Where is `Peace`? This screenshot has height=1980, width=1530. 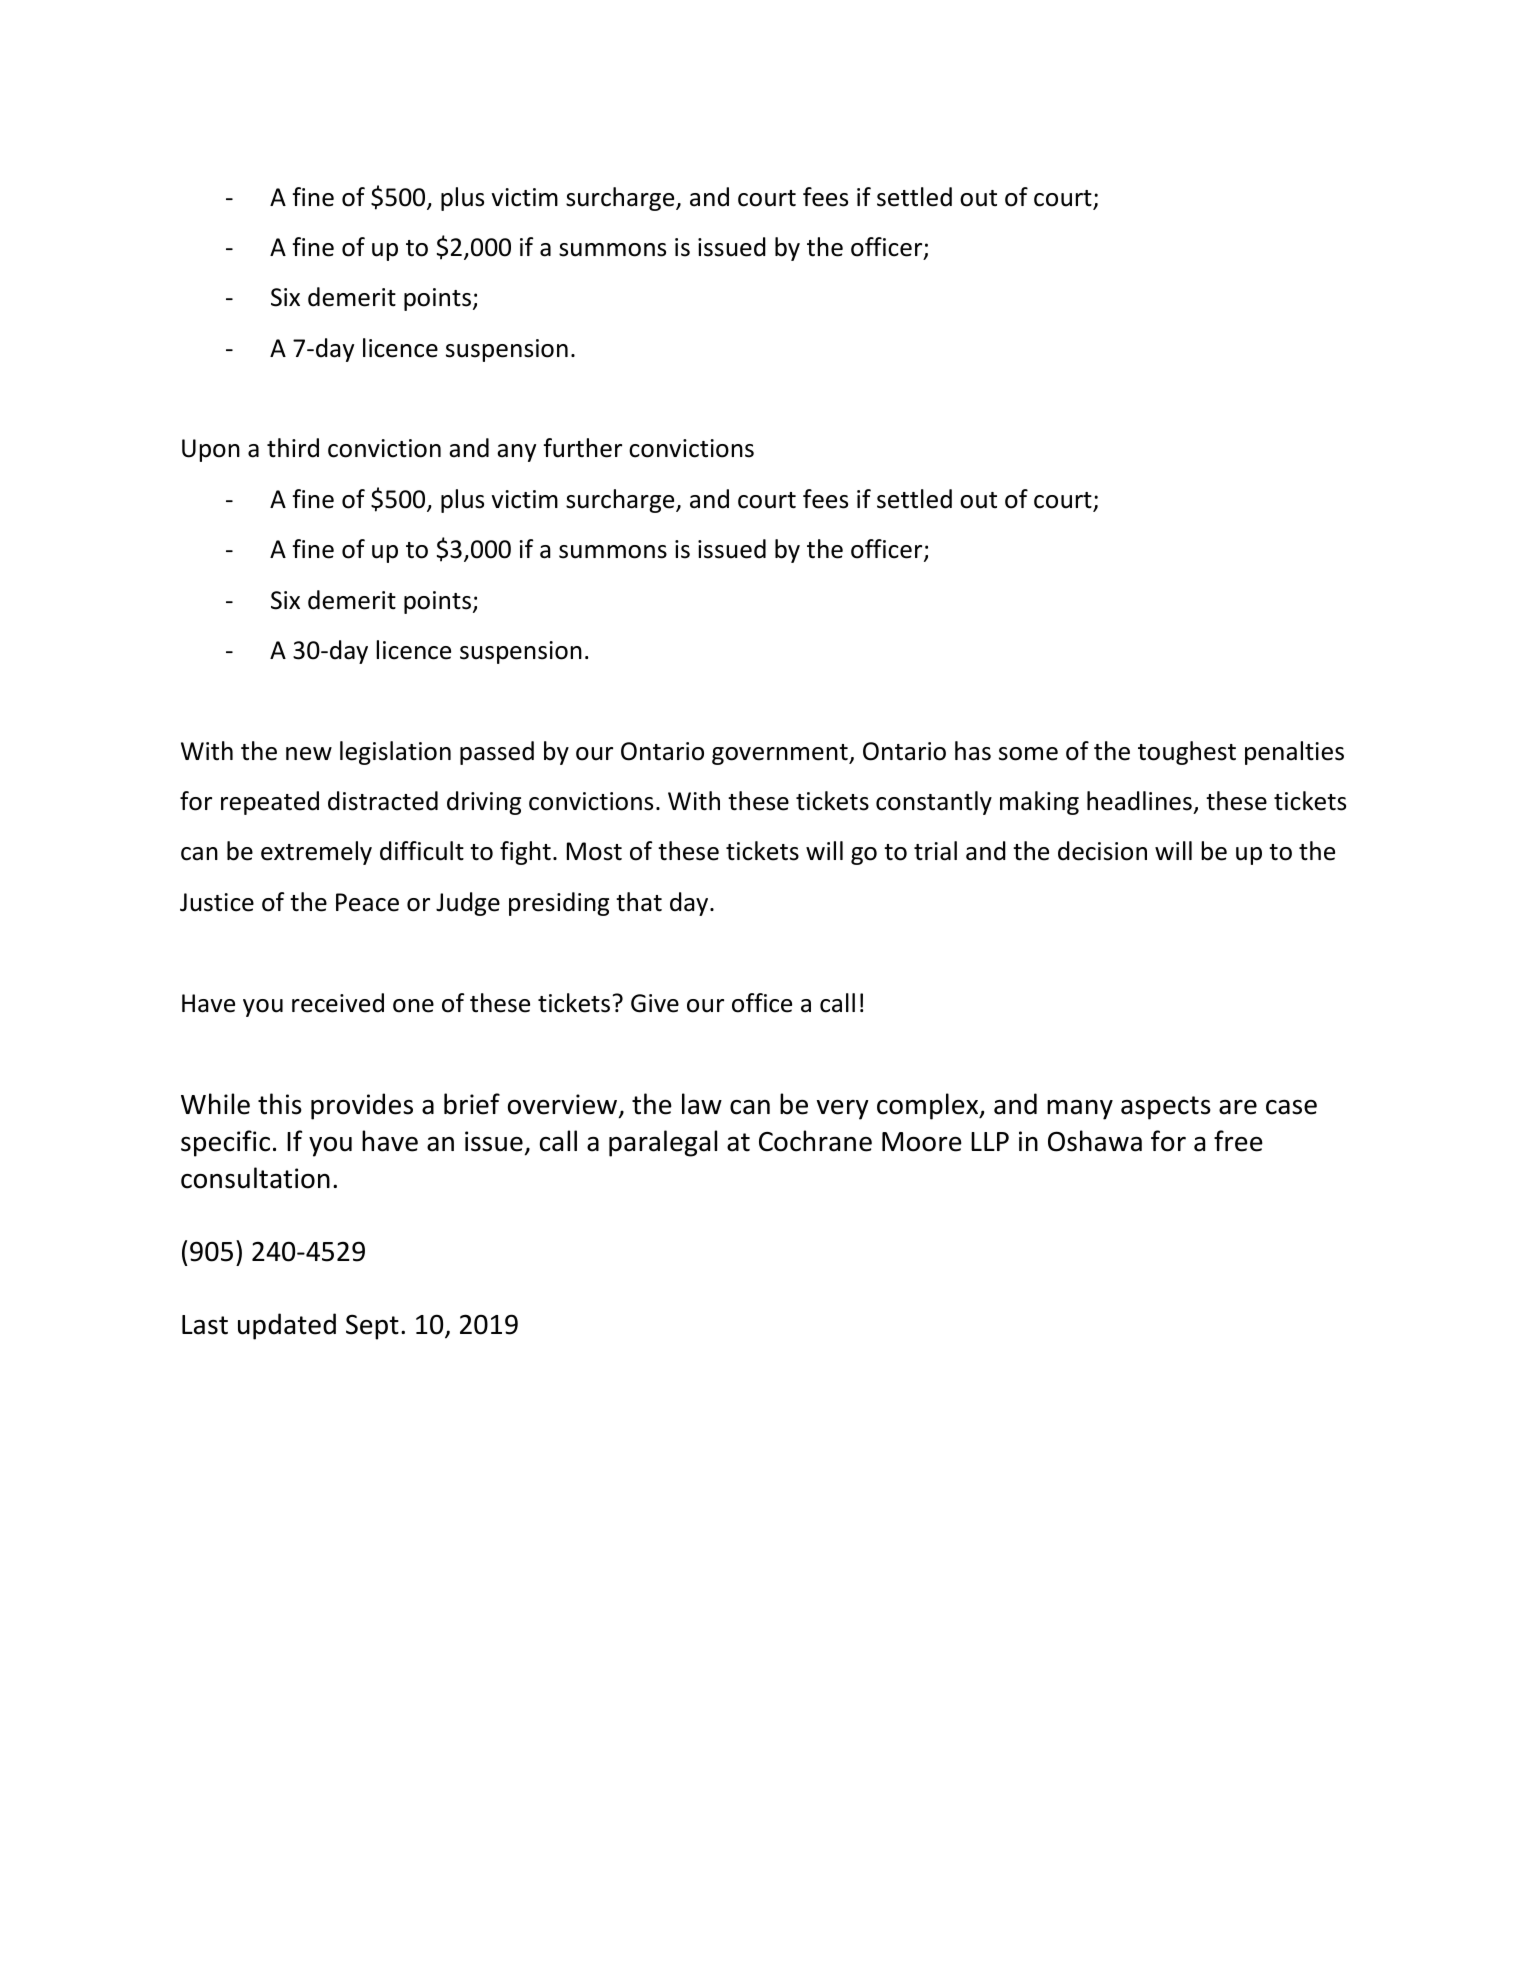 Peace is located at coordinates (367, 902).
